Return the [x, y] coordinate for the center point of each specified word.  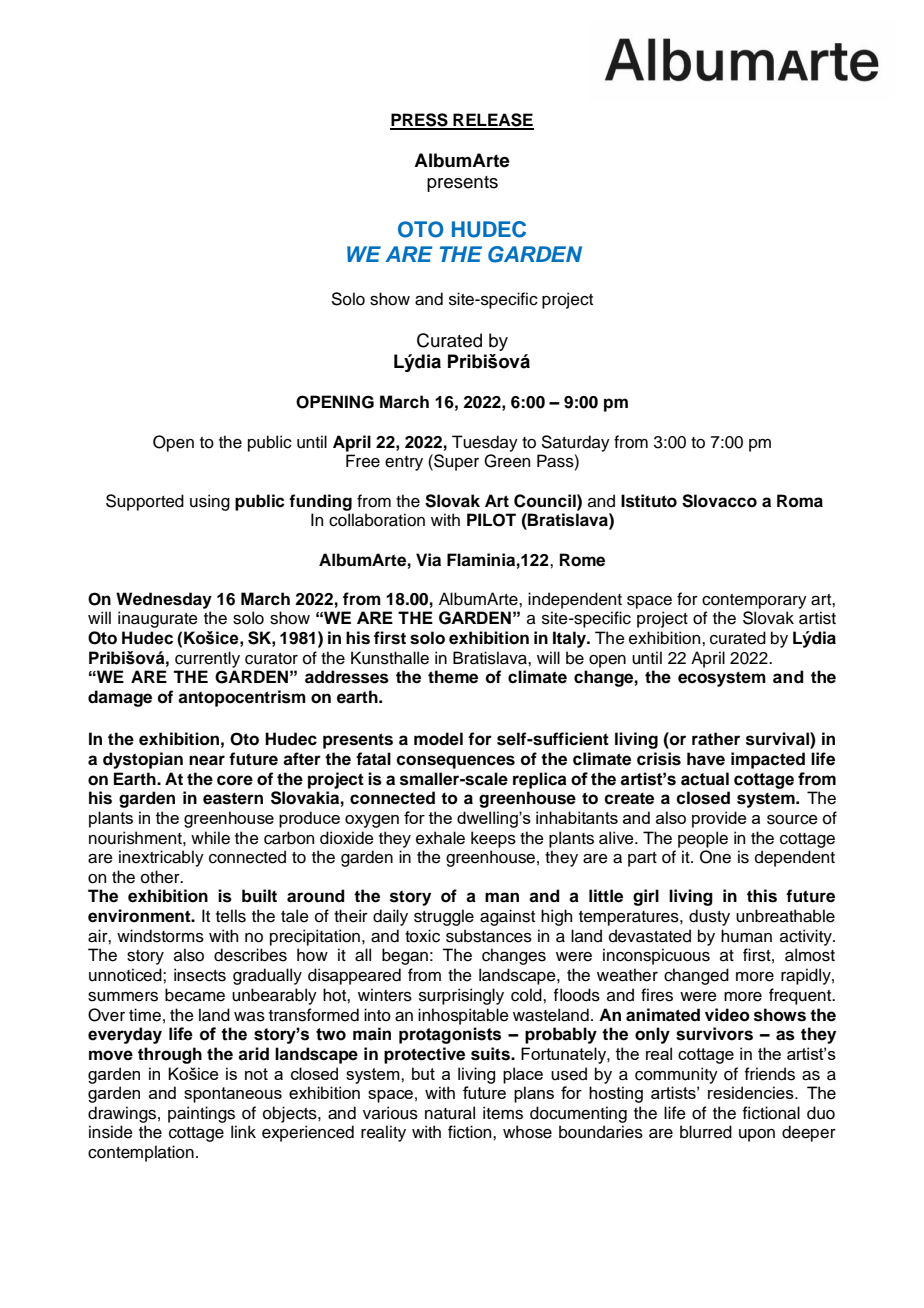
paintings [201, 1114]
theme [453, 677]
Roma [800, 501]
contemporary [754, 601]
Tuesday [485, 443]
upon [757, 1135]
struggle [444, 917]
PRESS [420, 121]
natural [450, 1113]
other [161, 877]
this [762, 896]
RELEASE [492, 121]
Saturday [576, 443]
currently [207, 659]
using [210, 502]
